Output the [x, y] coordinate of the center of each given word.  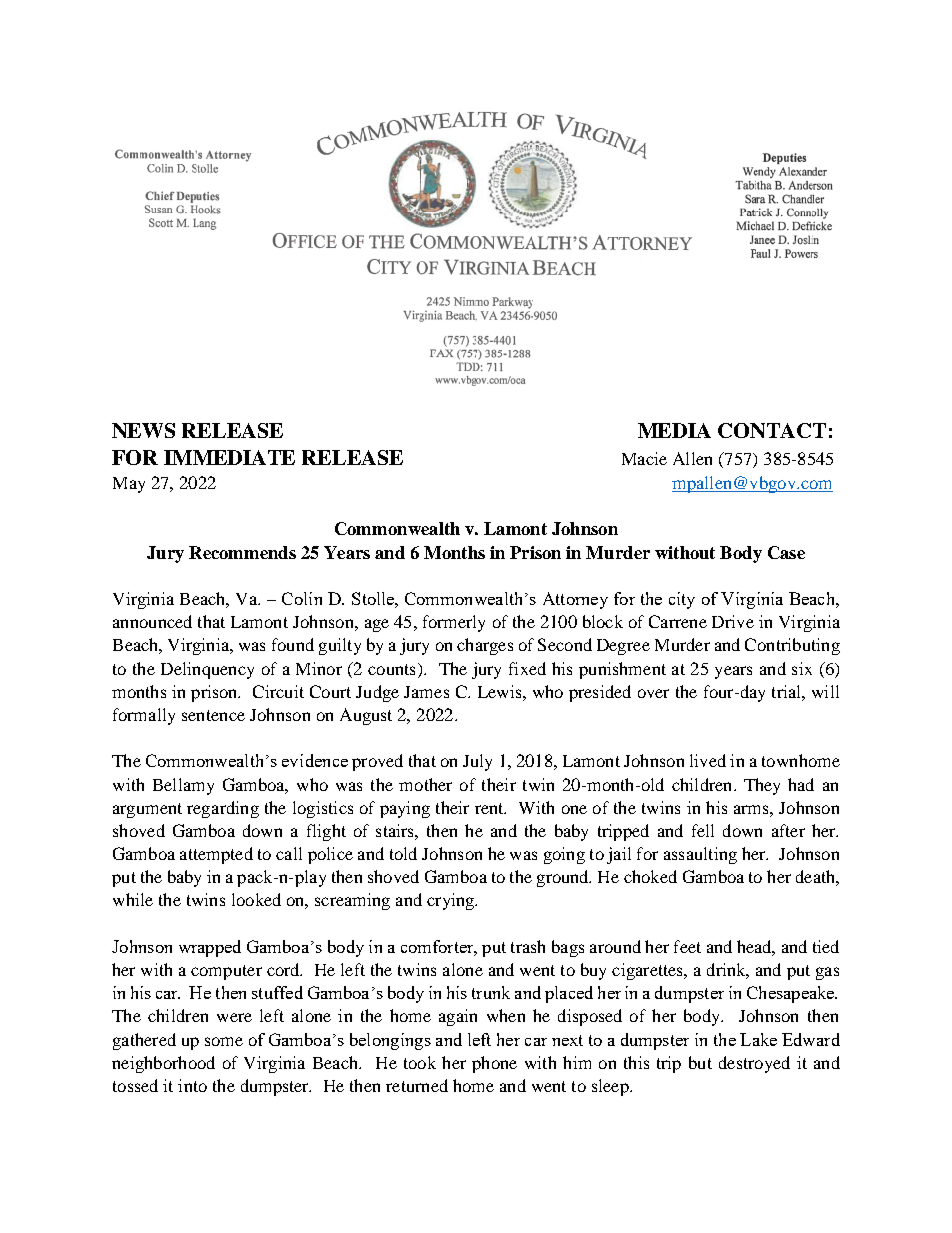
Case [786, 552]
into [192, 1085]
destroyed [754, 1064]
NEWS [143, 430]
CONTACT [772, 430]
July [477, 762]
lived [708, 760]
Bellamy [183, 786]
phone [494, 1064]
